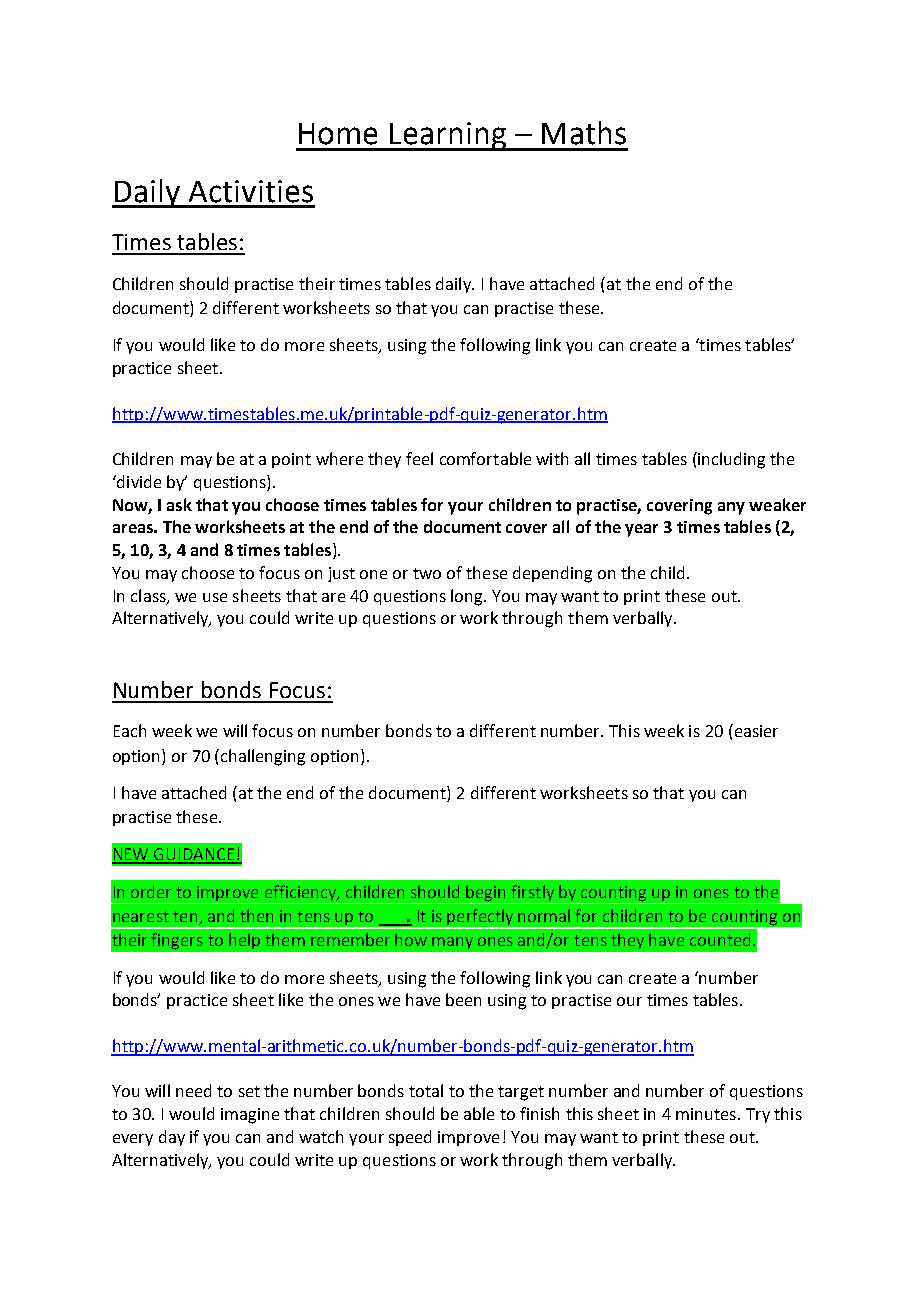 This screenshot has width=924, height=1308. I want to click on easier, so click(755, 730).
